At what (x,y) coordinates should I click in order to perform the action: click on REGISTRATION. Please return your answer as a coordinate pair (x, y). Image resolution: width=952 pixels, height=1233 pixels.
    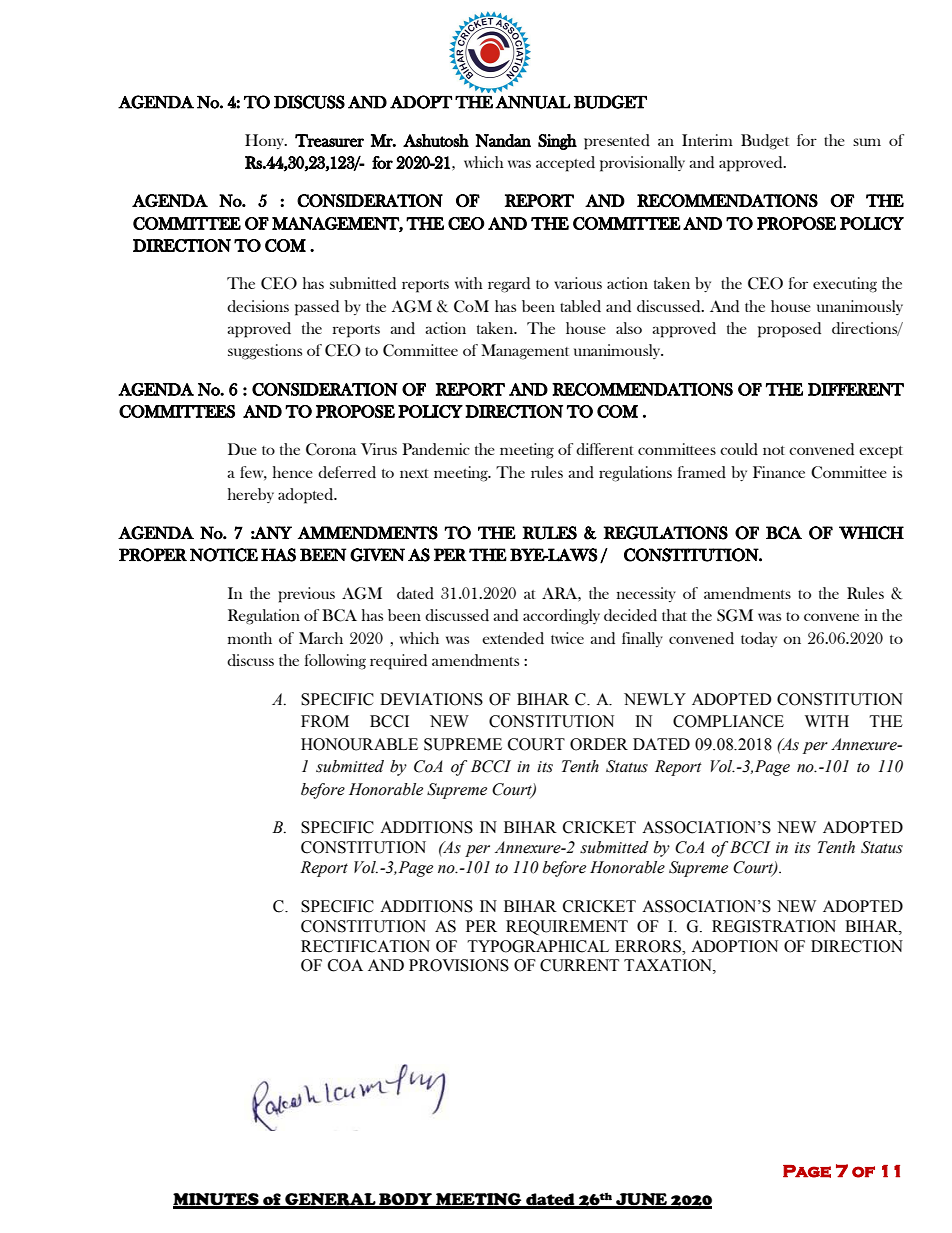
    Looking at the image, I should click on (774, 926).
